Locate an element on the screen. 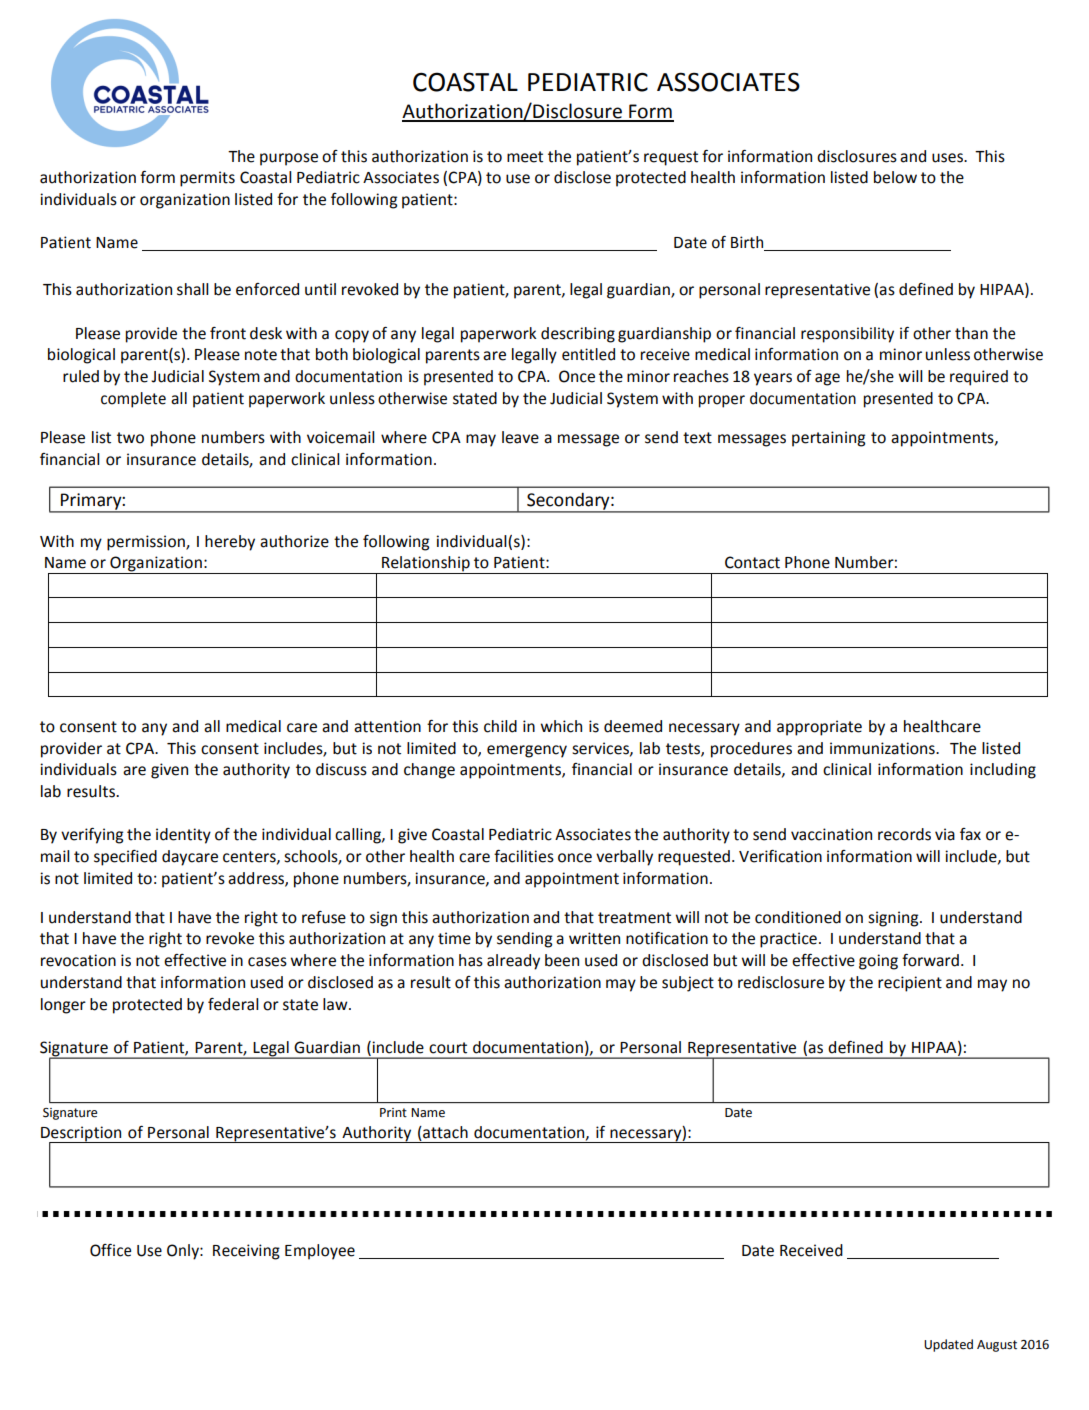 This screenshot has height=1410, width=1089. August is located at coordinates (997, 1346).
